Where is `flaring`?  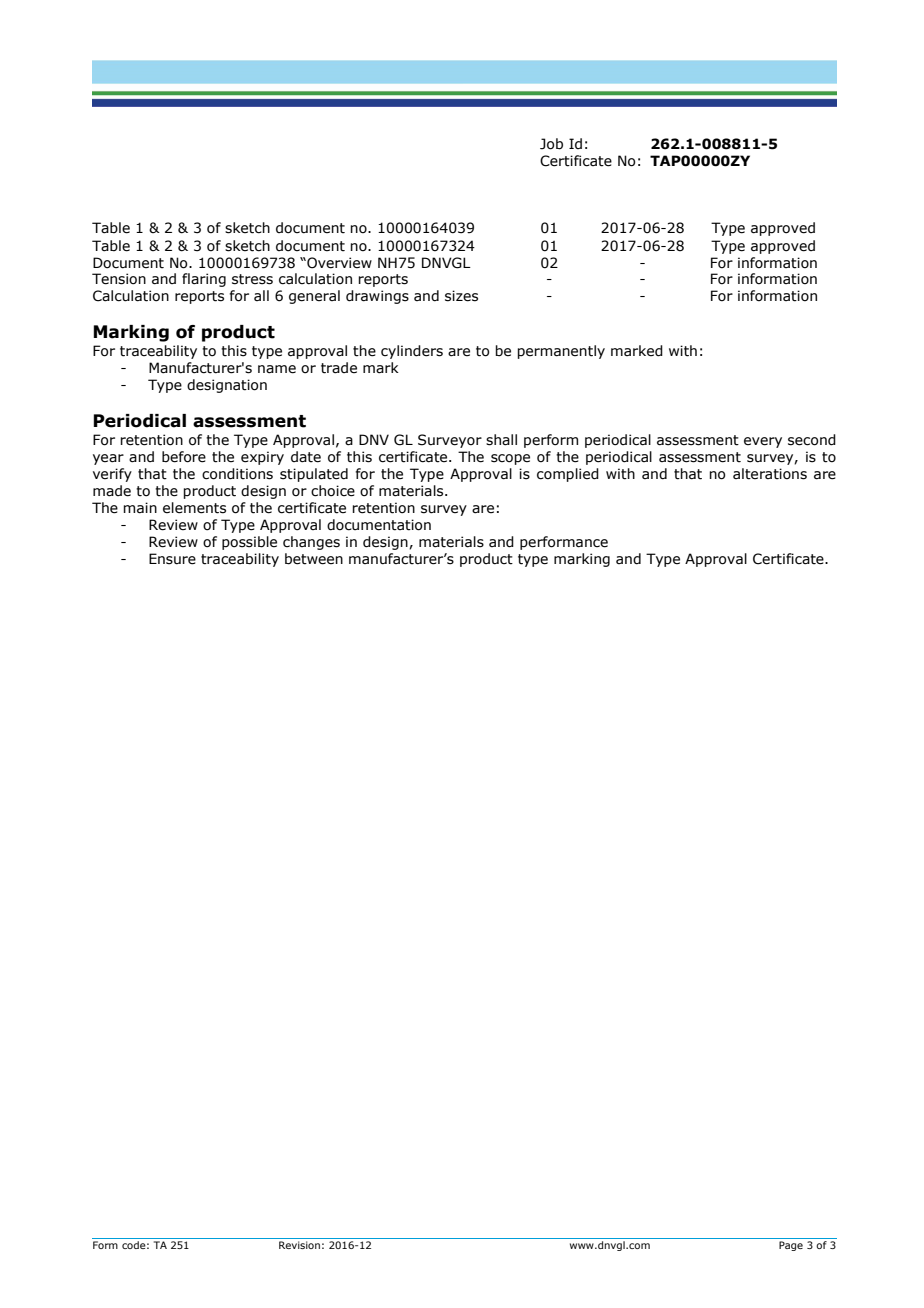 flaring is located at coordinates (204, 280).
